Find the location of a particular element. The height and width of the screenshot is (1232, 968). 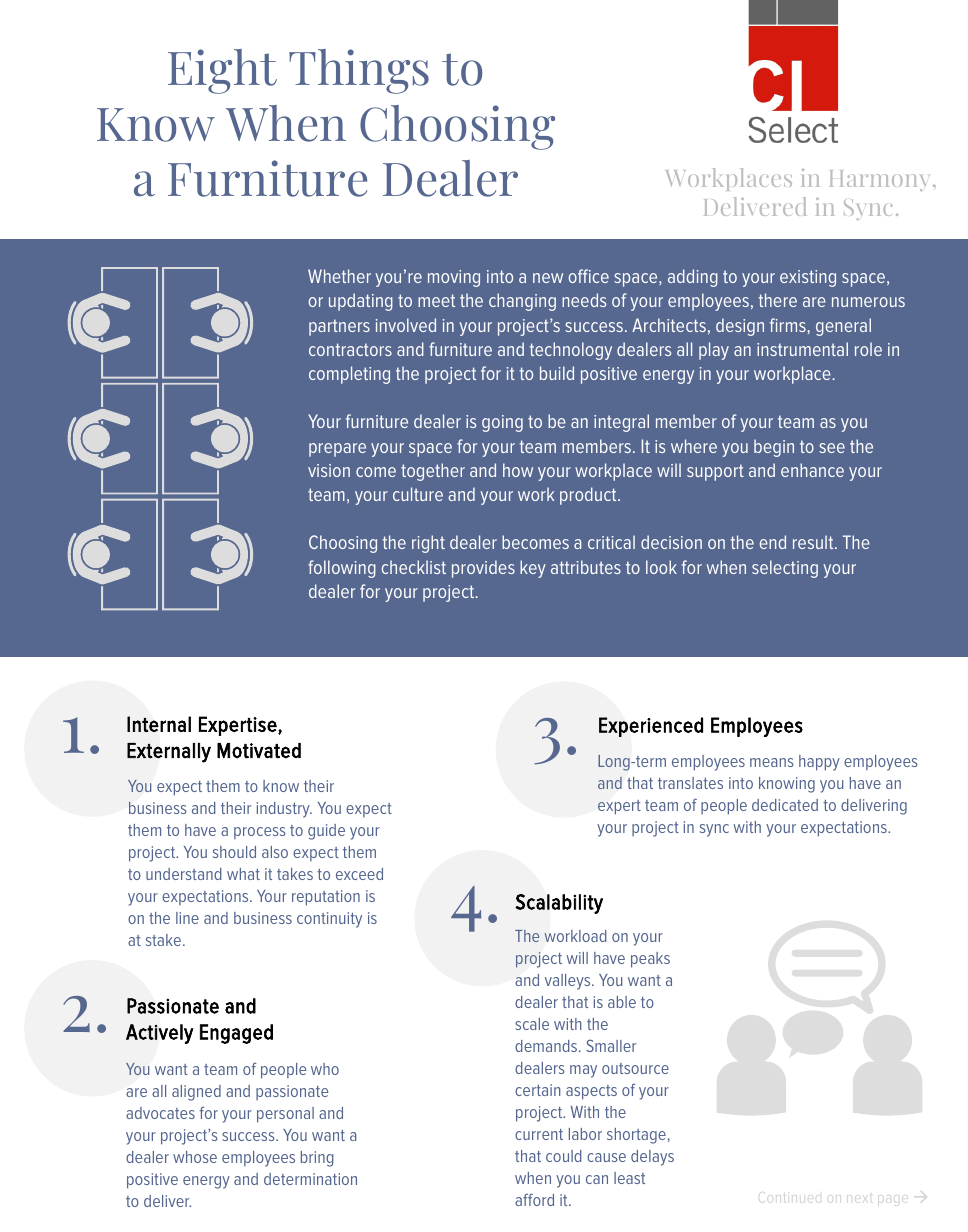

Eight is located at coordinates (222, 71).
